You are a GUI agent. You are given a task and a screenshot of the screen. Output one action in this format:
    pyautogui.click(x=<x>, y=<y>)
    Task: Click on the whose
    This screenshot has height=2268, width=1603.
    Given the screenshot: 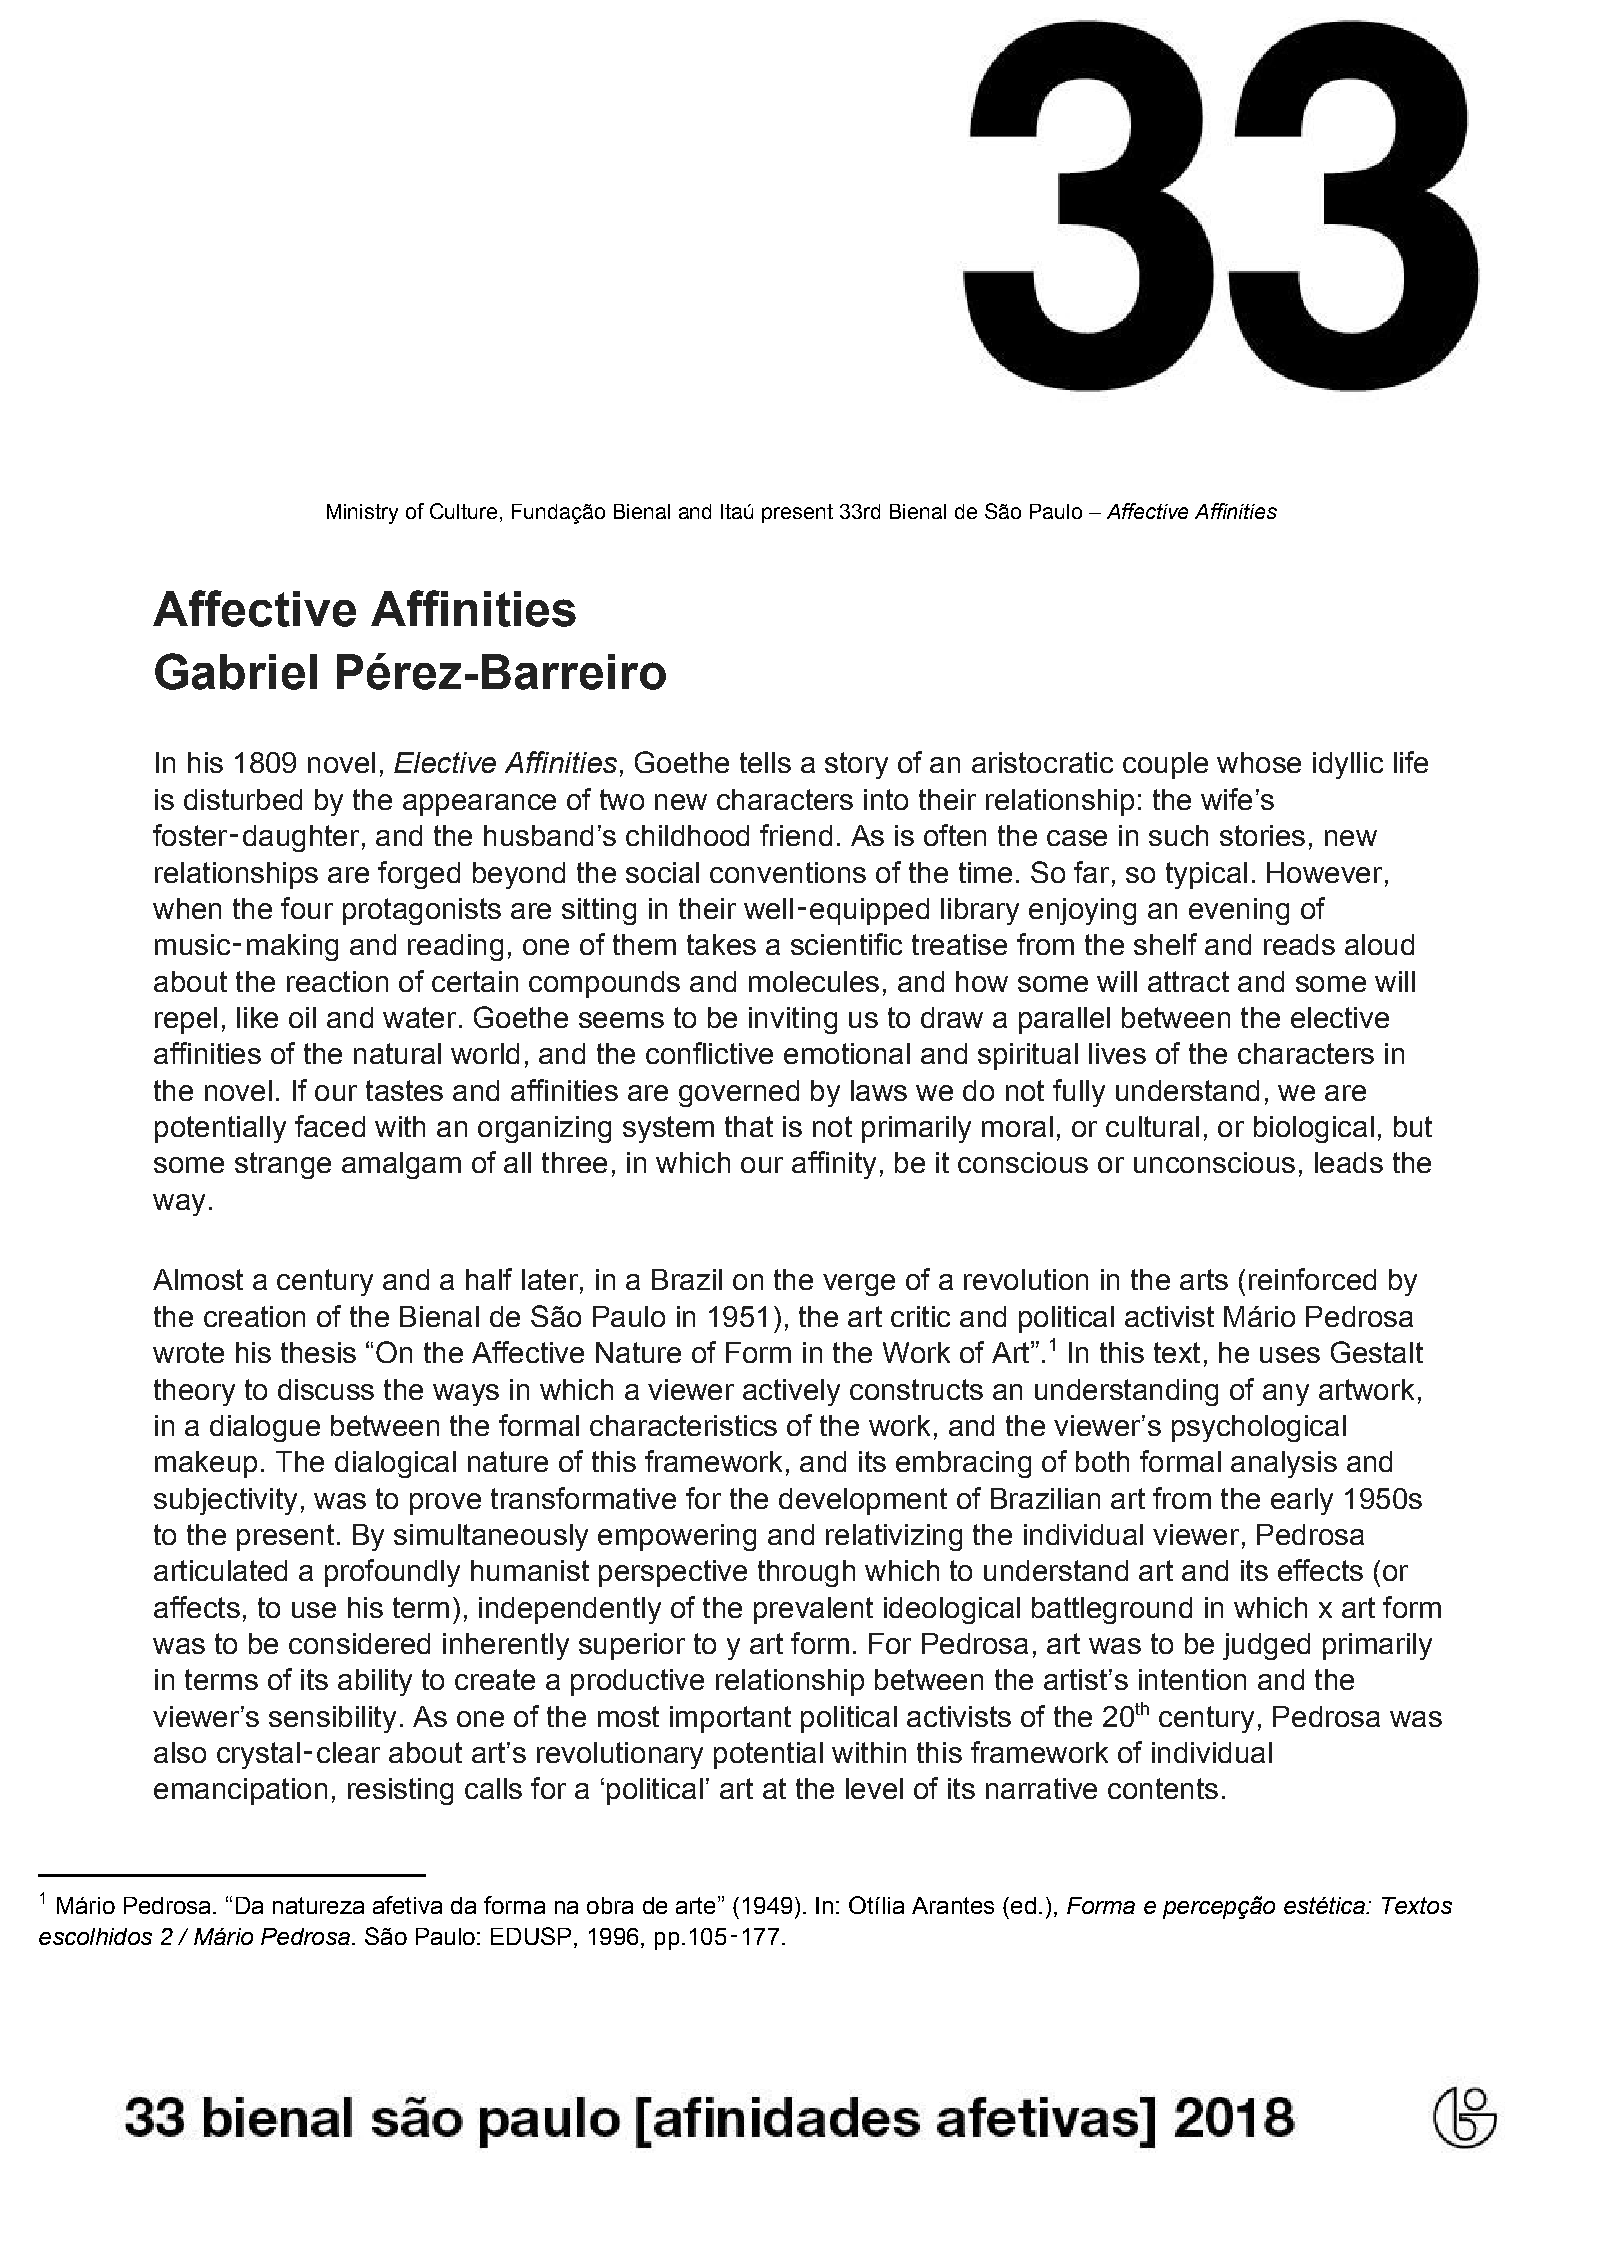 What is the action you would take?
    pyautogui.click(x=1259, y=762)
